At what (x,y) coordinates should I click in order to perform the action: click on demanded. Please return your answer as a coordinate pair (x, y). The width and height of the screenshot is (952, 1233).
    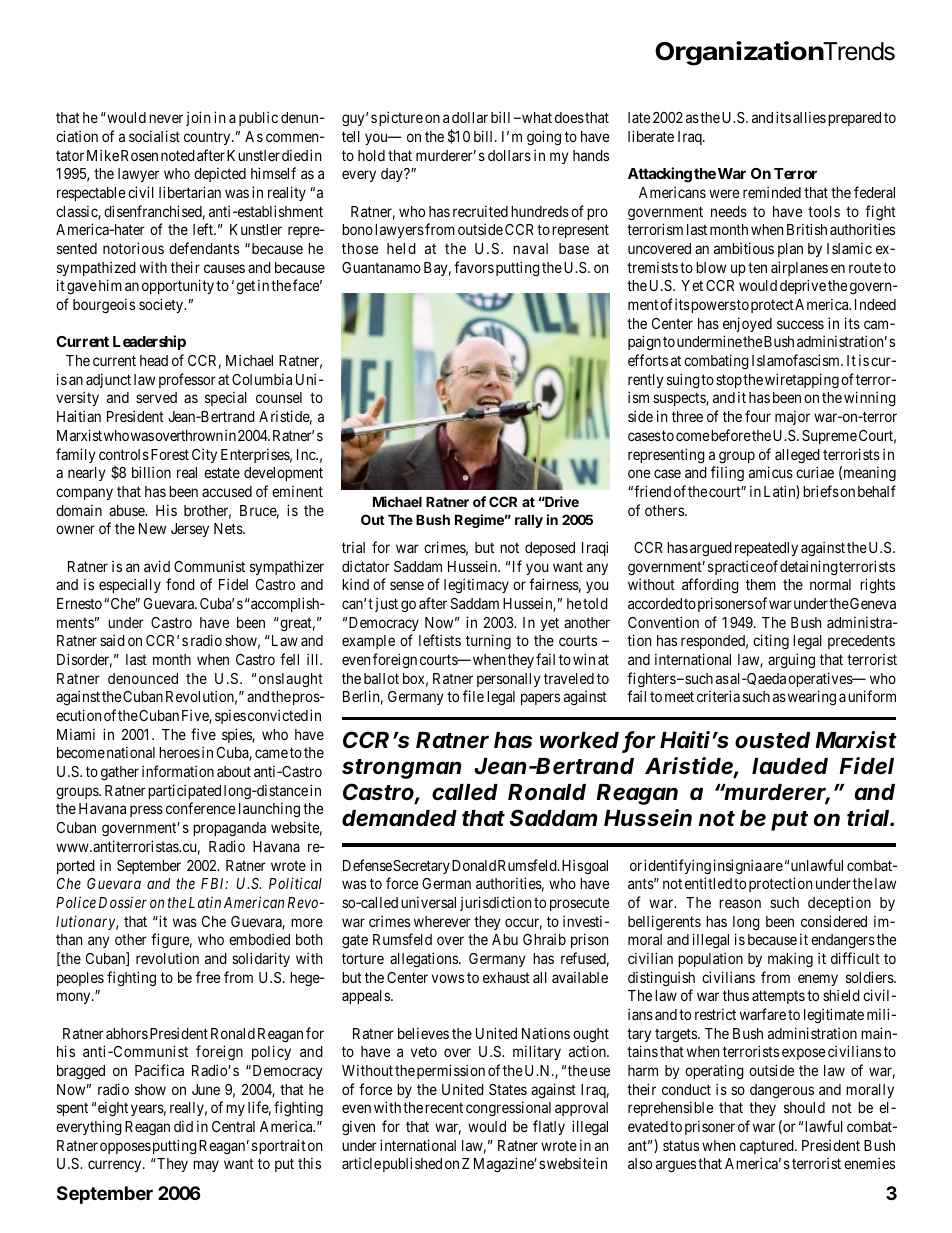
    Looking at the image, I should click on (399, 818).
